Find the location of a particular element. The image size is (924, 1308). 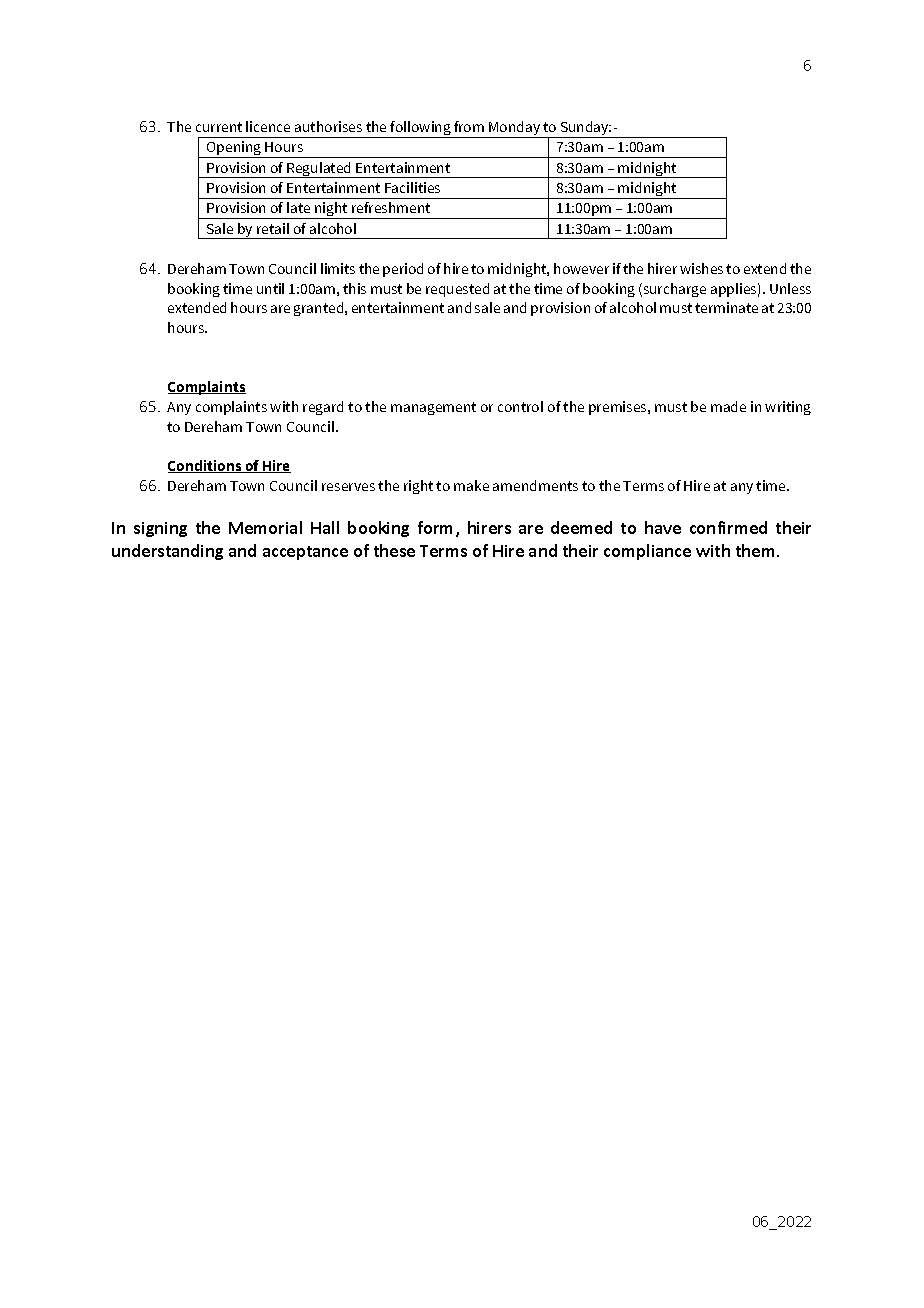

form is located at coordinates (435, 527).
